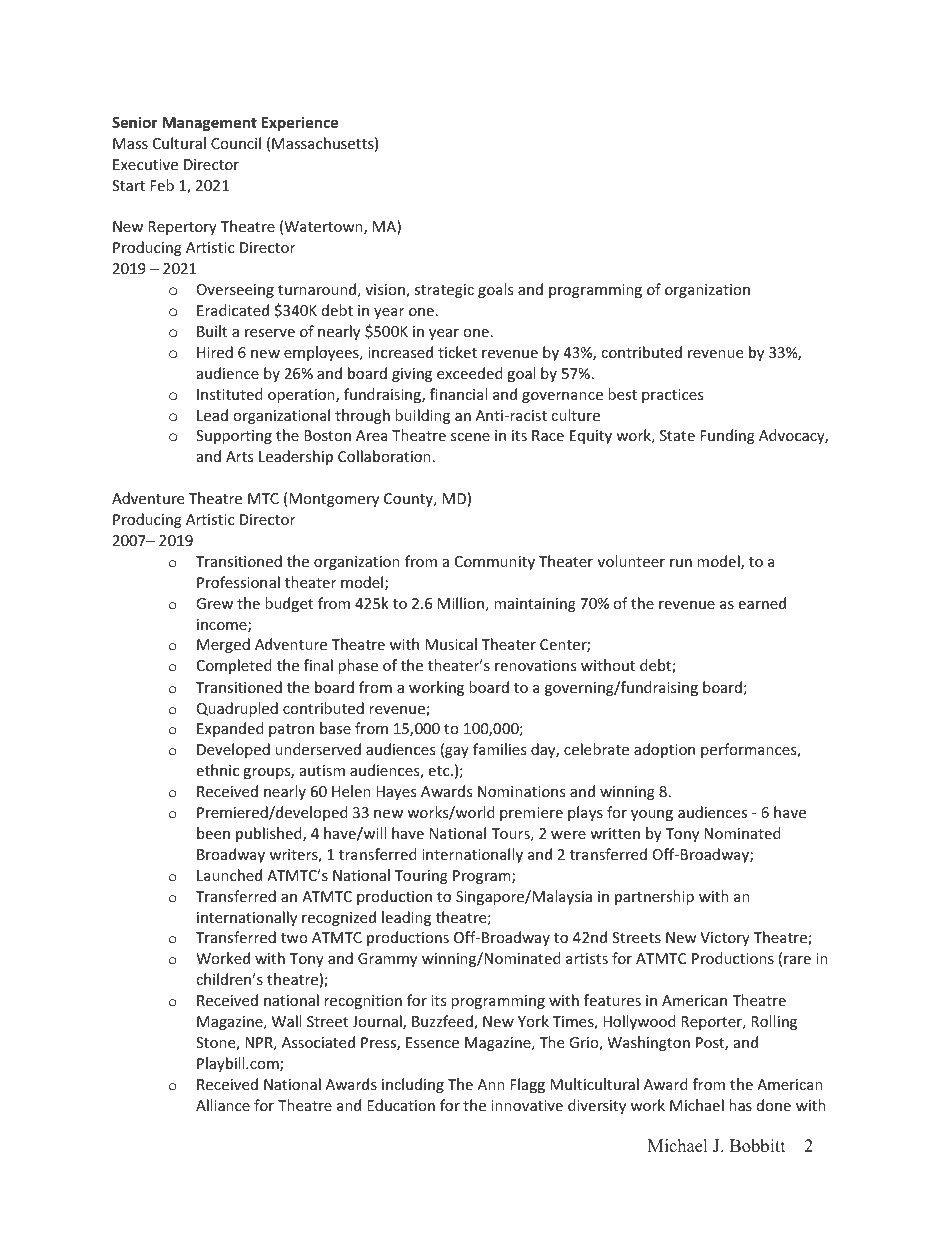  Describe the element at coordinates (470, 437) in the screenshot. I see `scene` at that location.
